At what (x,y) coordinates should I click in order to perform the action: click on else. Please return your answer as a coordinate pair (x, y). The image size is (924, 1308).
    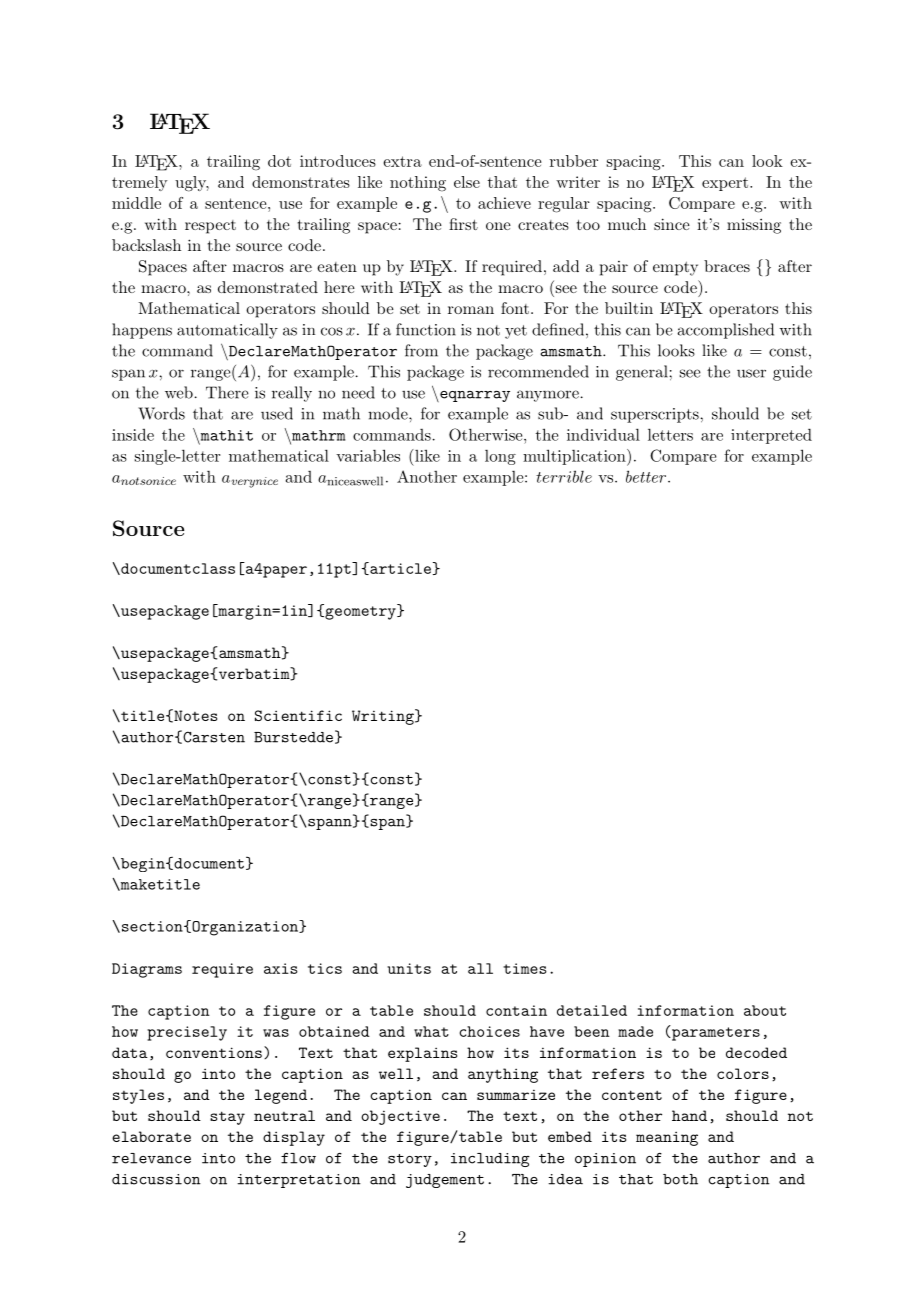
    Looking at the image, I should click on (467, 182).
